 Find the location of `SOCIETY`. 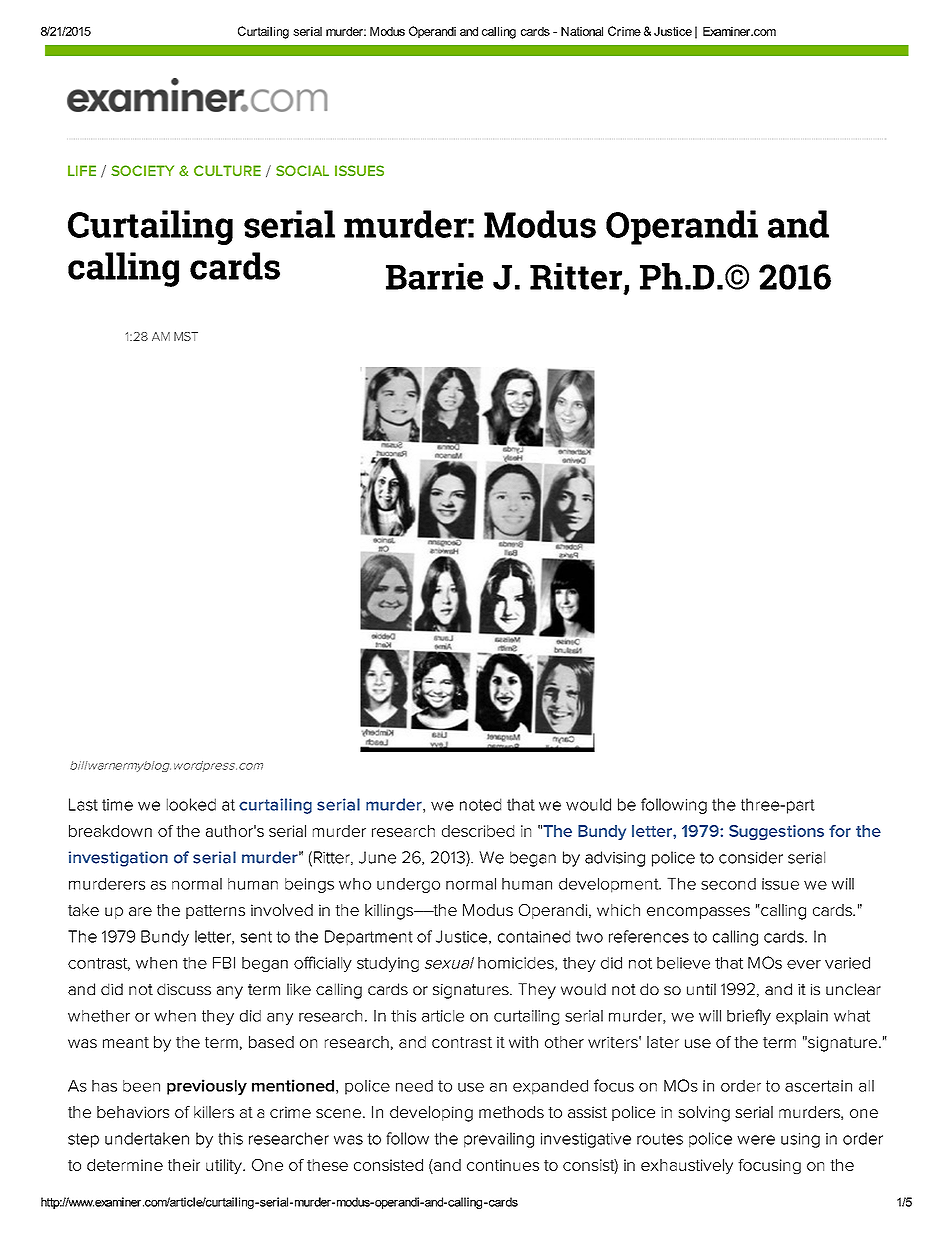

SOCIETY is located at coordinates (142, 170).
